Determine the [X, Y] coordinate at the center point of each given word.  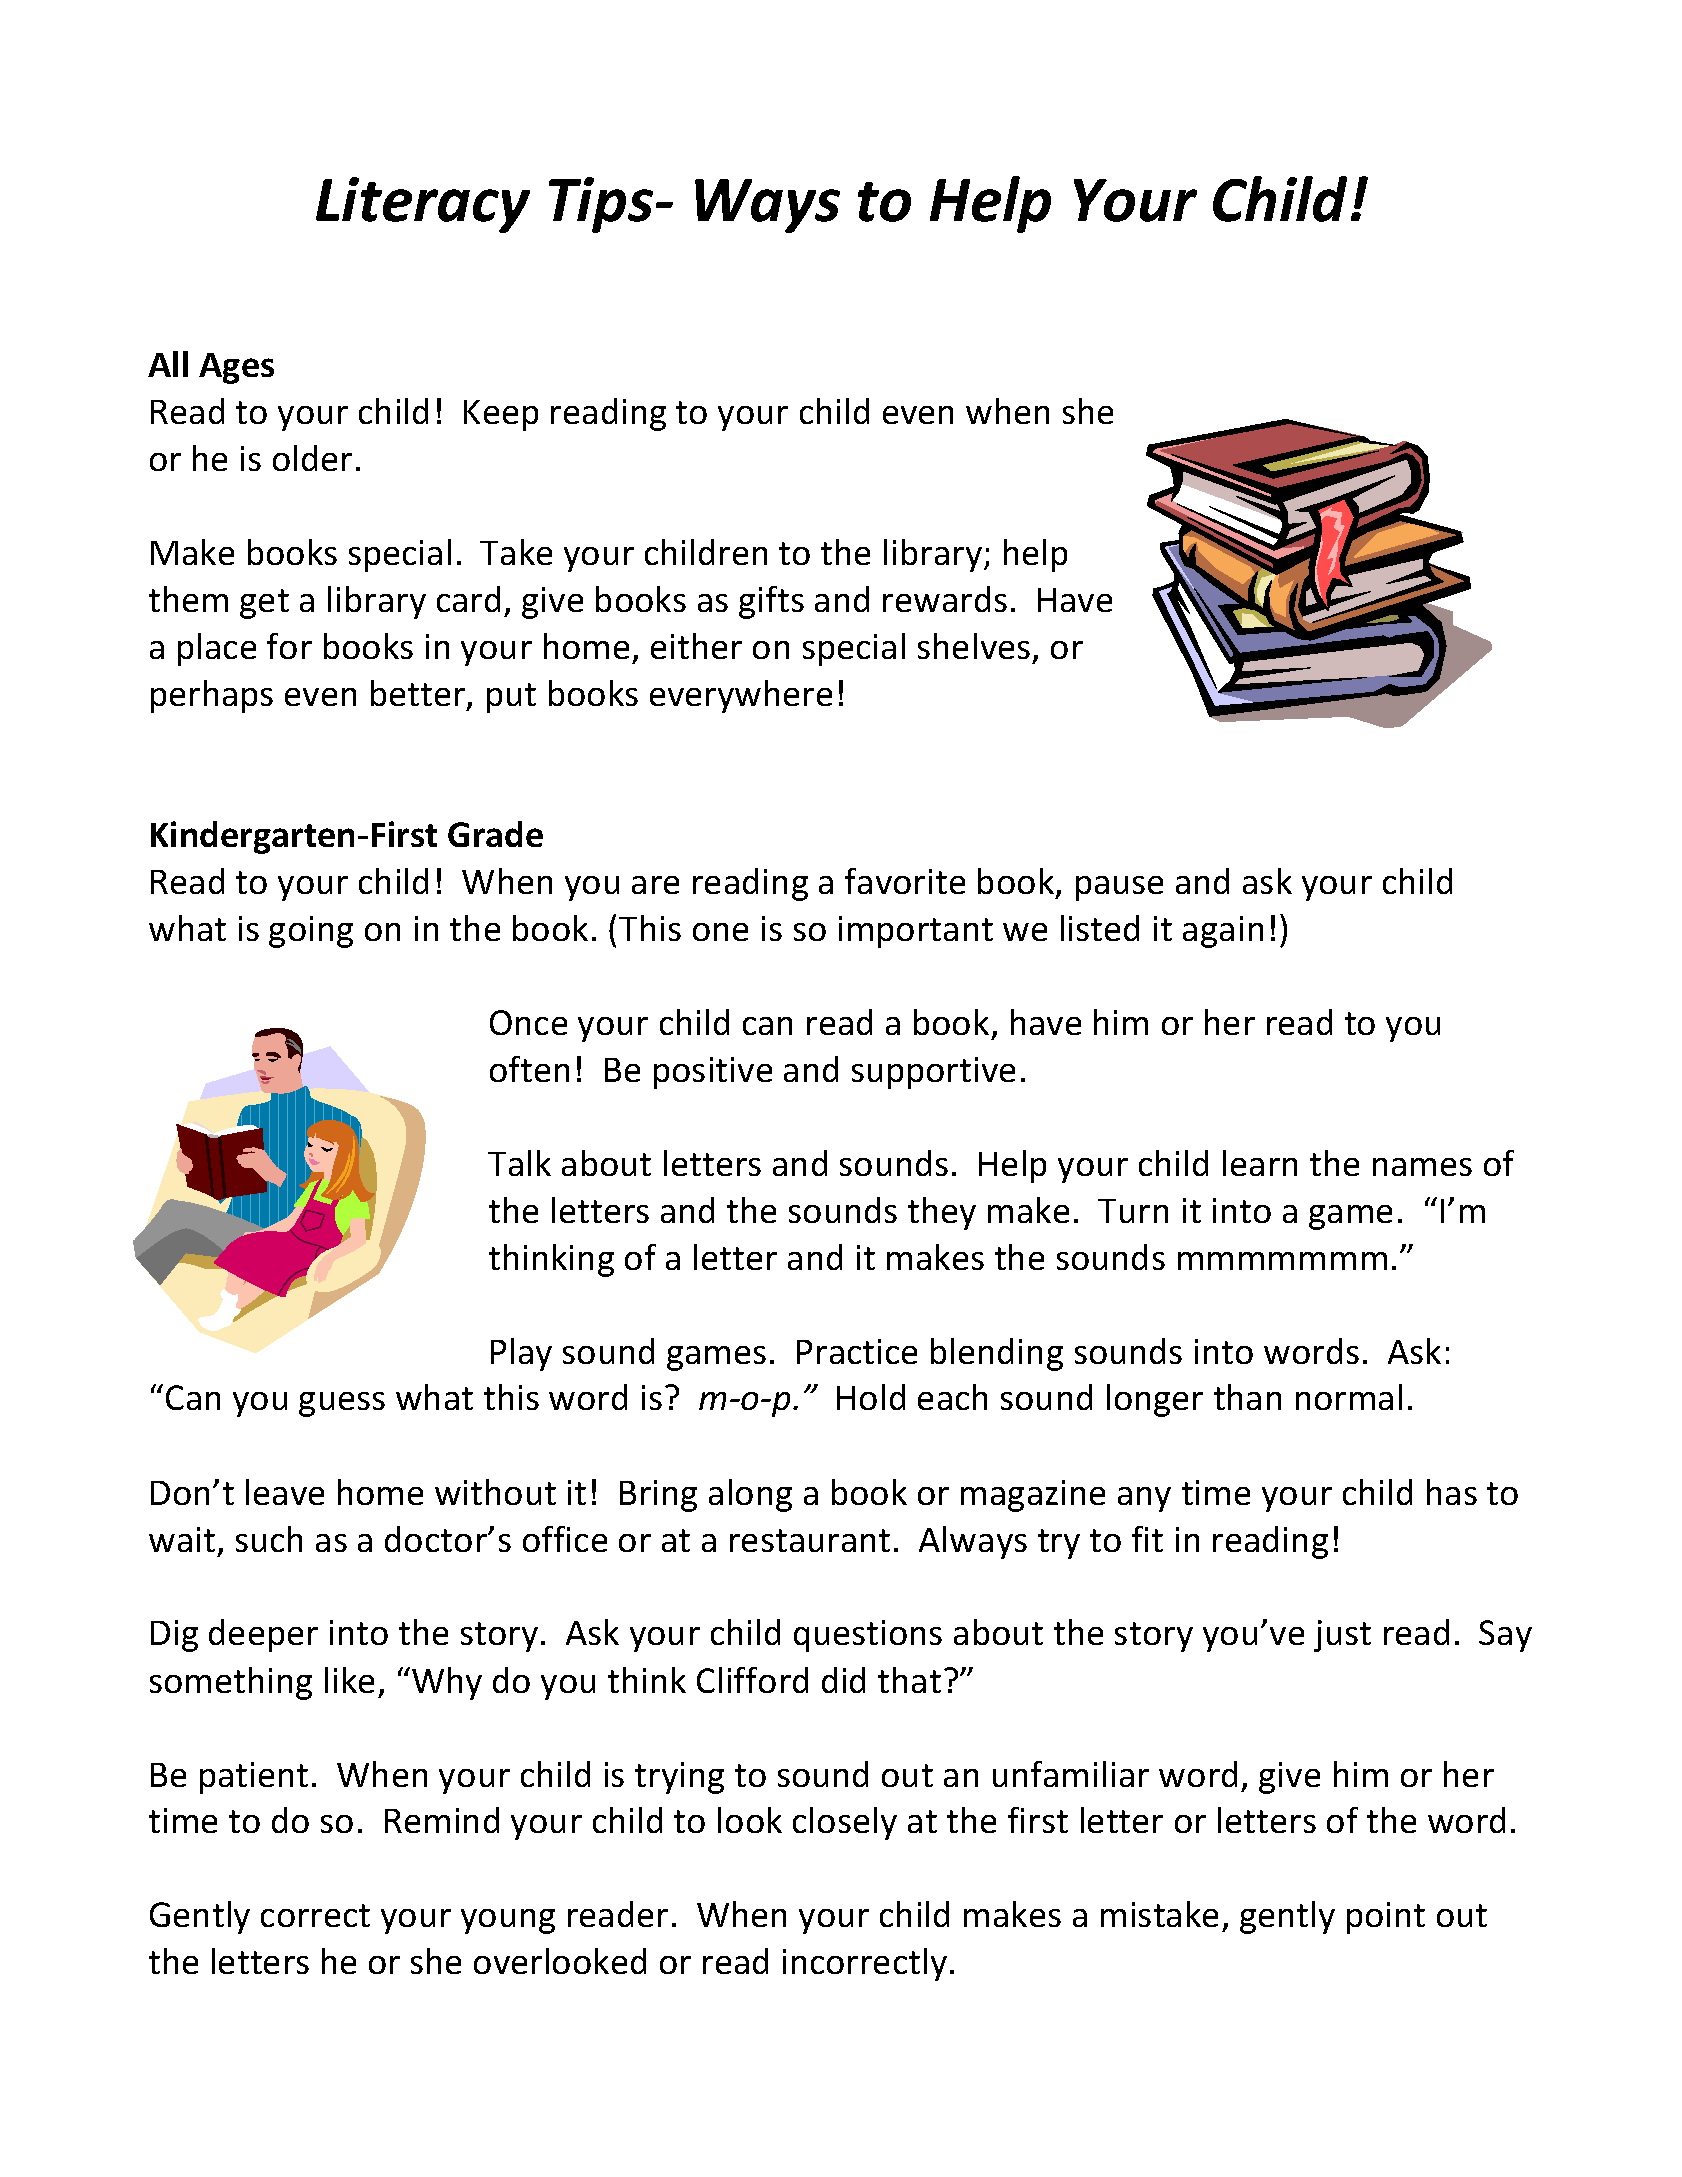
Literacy [423, 205]
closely [845, 1823]
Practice [857, 1351]
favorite [905, 881]
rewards [945, 599]
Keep [501, 415]
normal [1349, 1397]
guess [342, 1404]
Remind [442, 1820]
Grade [495, 834]
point [1386, 1918]
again [1223, 932]
